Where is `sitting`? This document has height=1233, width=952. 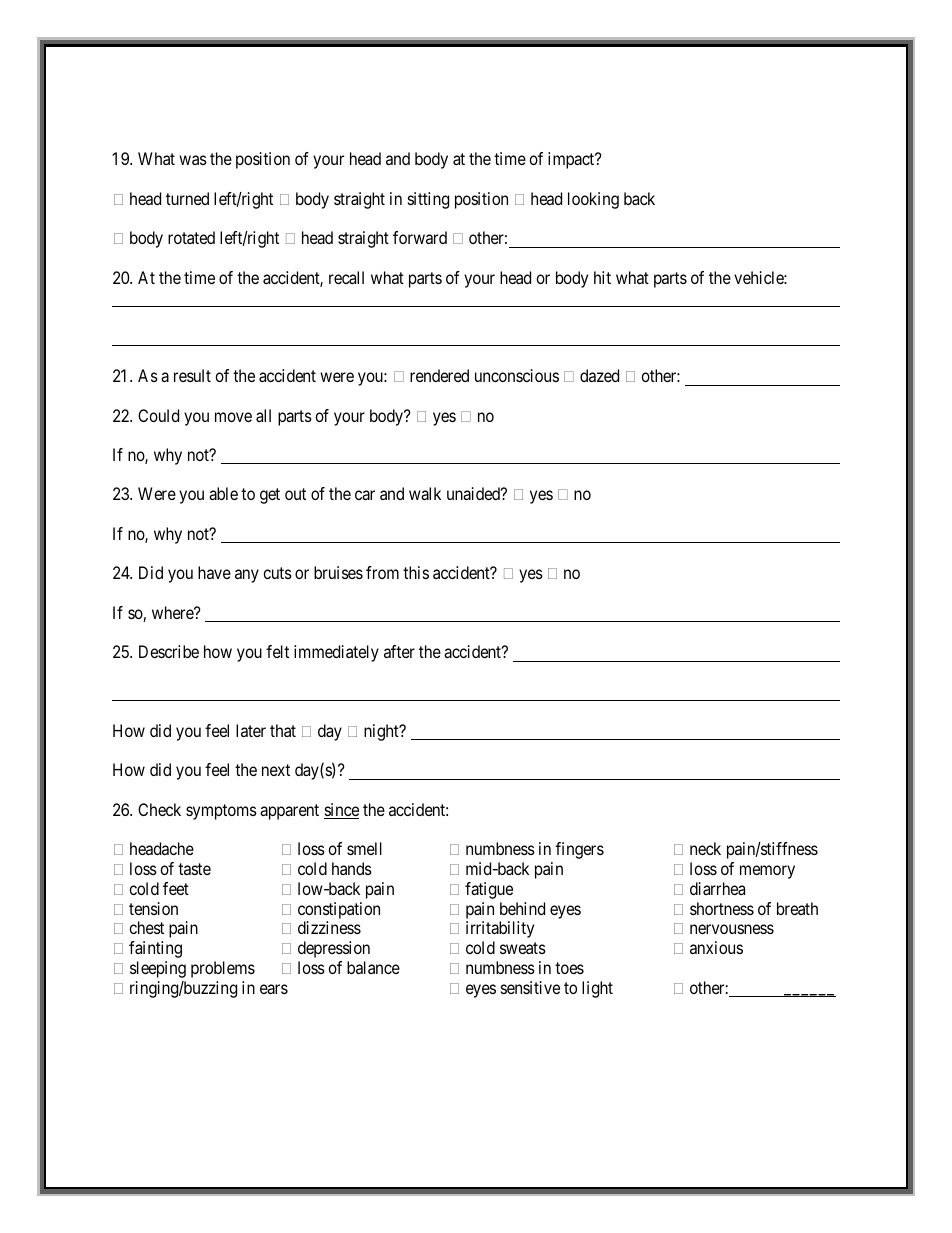 sitting is located at coordinates (428, 200).
